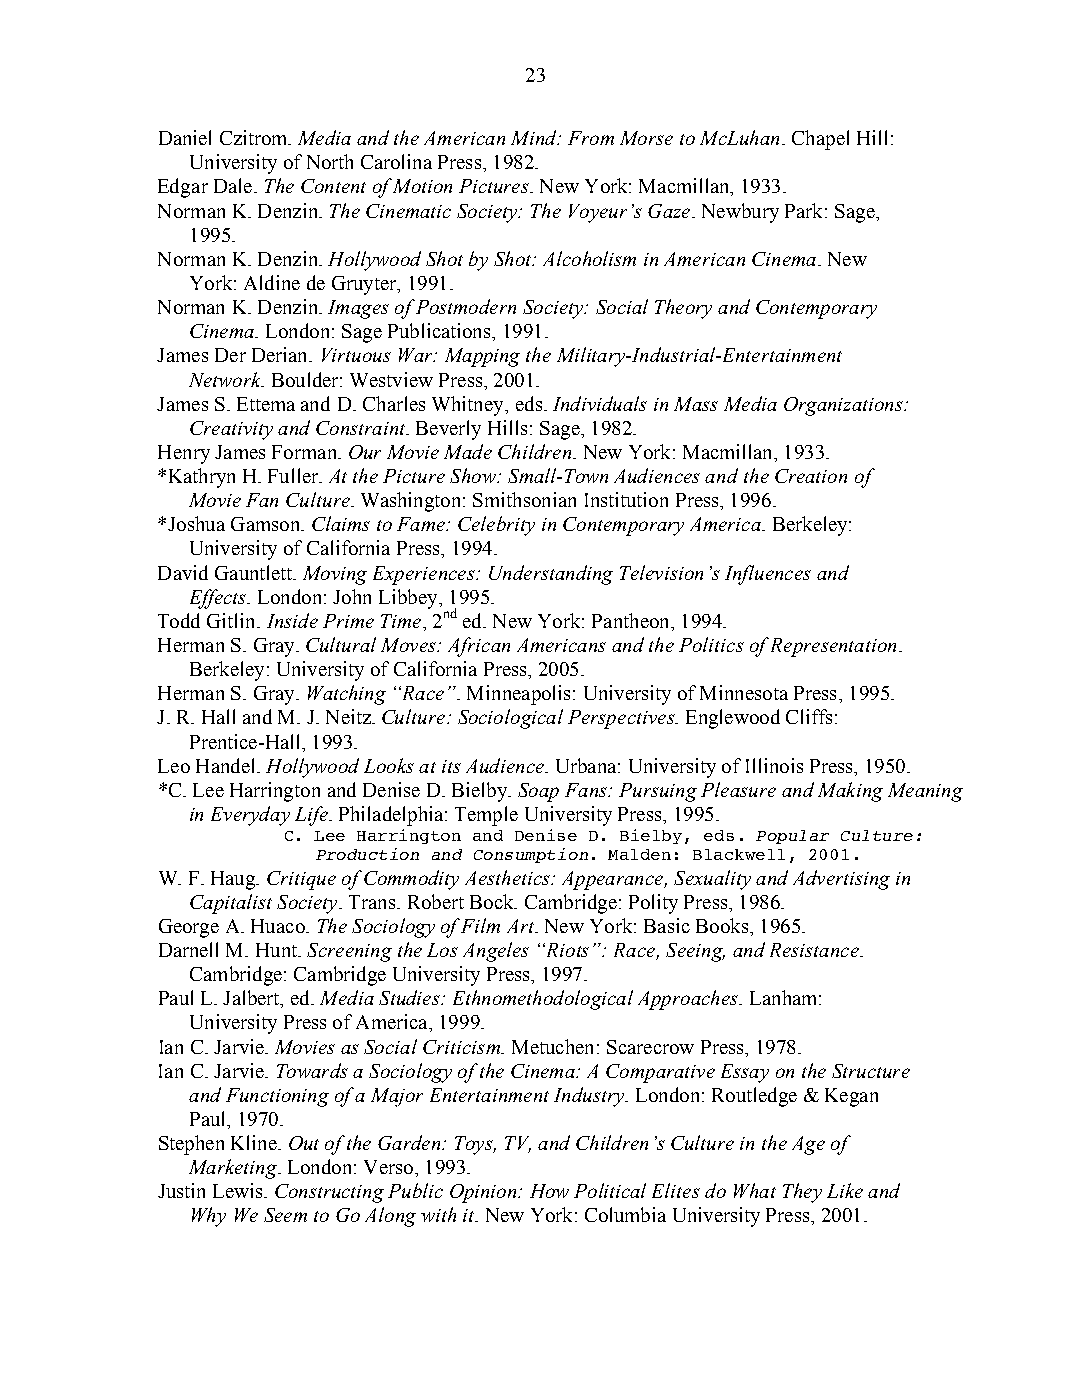 This image has height=1385, width=1071. I want to click on Individuals, so click(600, 403).
